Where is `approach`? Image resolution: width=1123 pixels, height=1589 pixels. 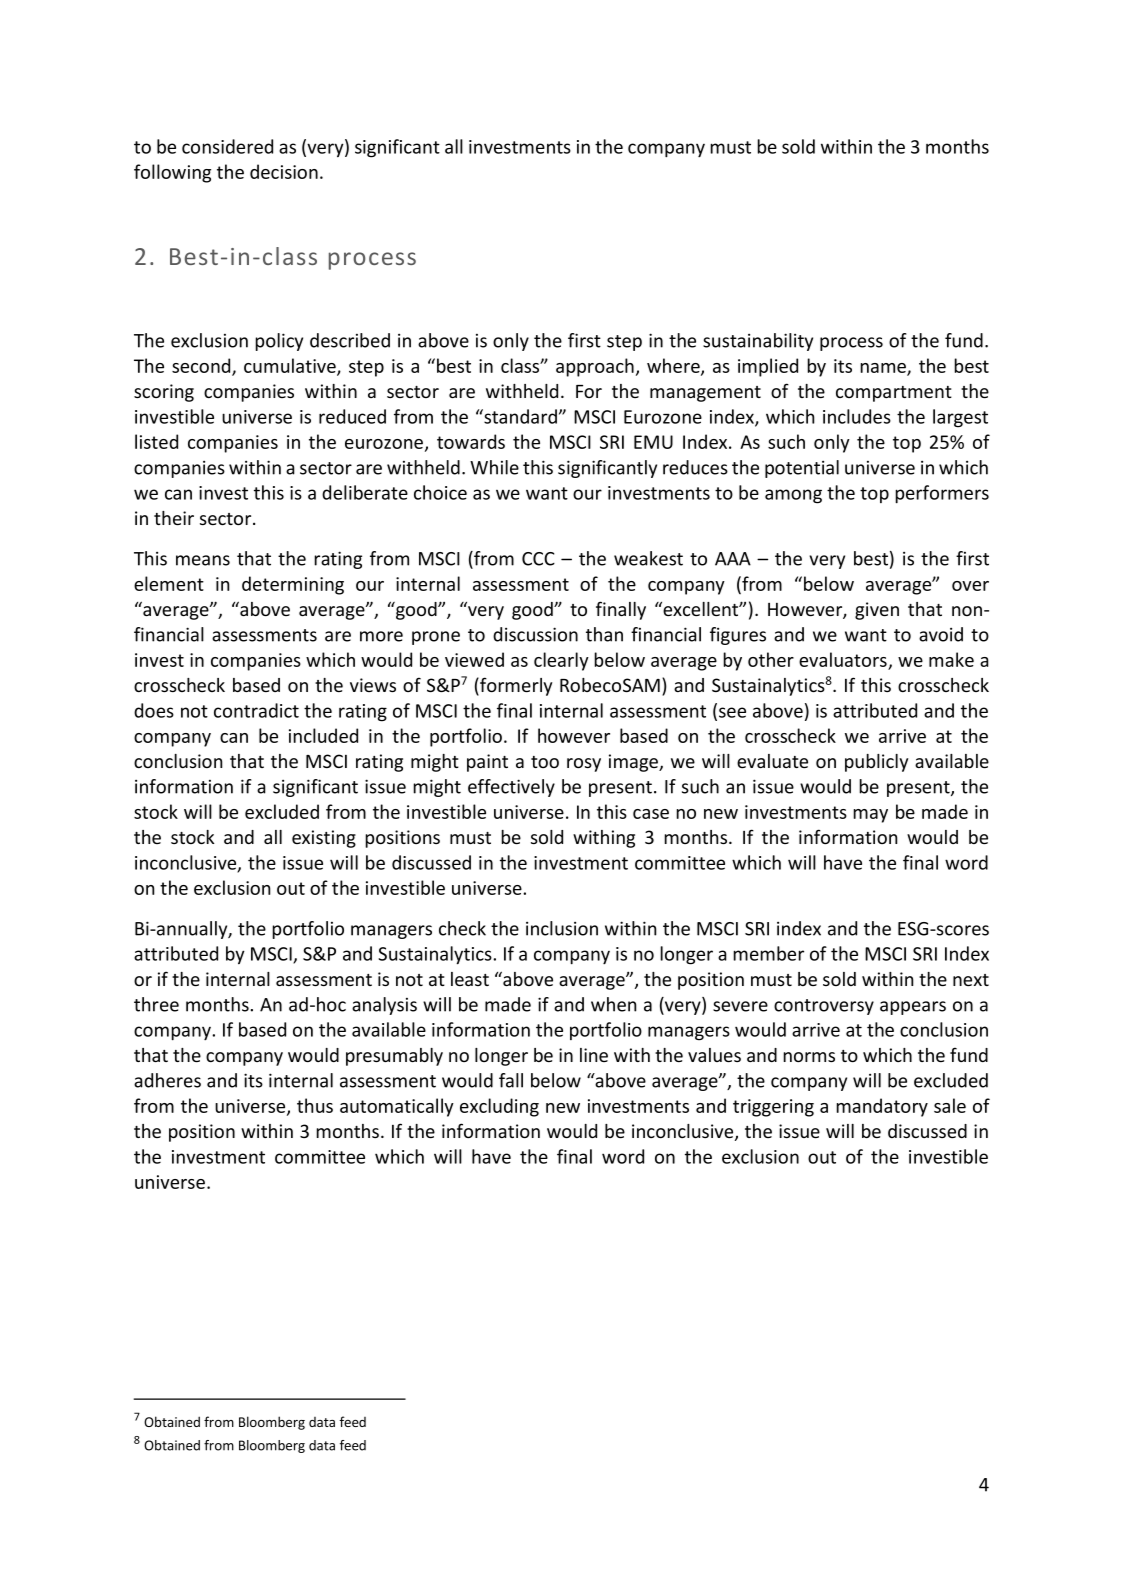 approach is located at coordinates (595, 367).
